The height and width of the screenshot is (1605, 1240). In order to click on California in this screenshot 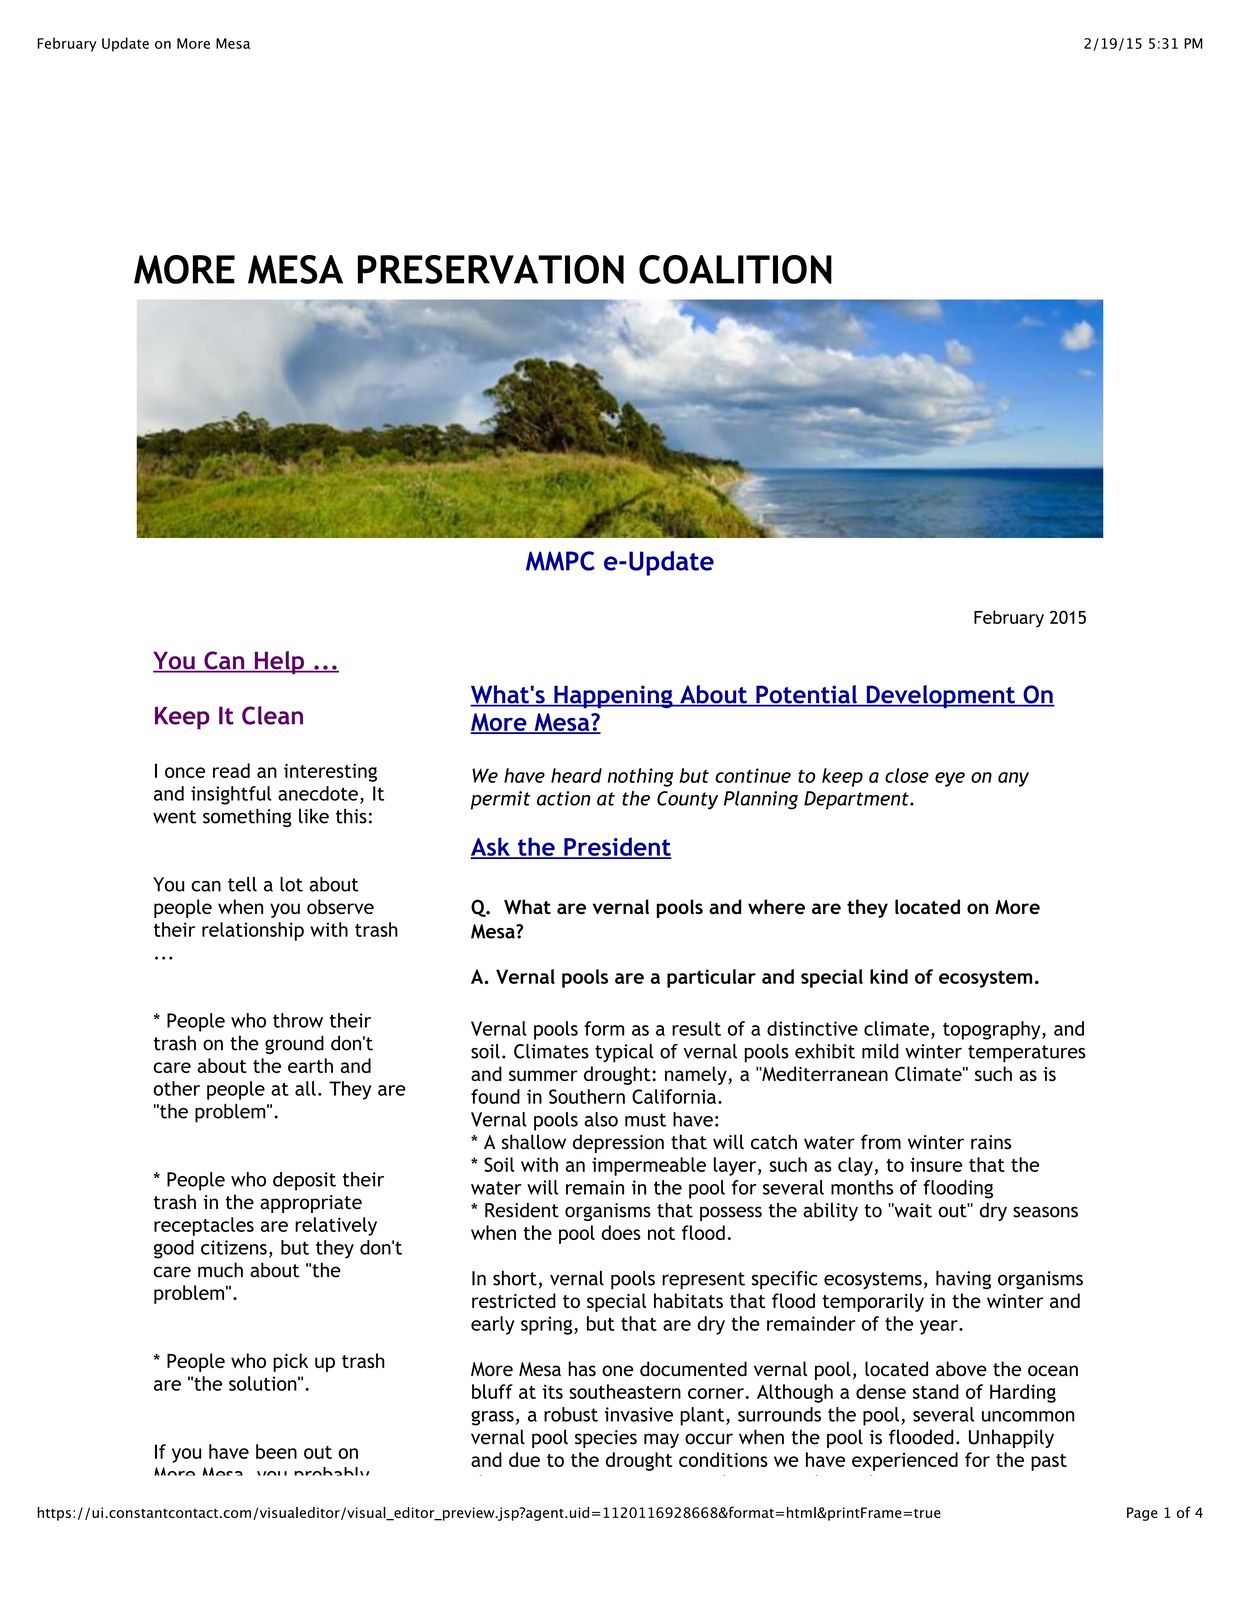, I will do `click(674, 1096)`.
